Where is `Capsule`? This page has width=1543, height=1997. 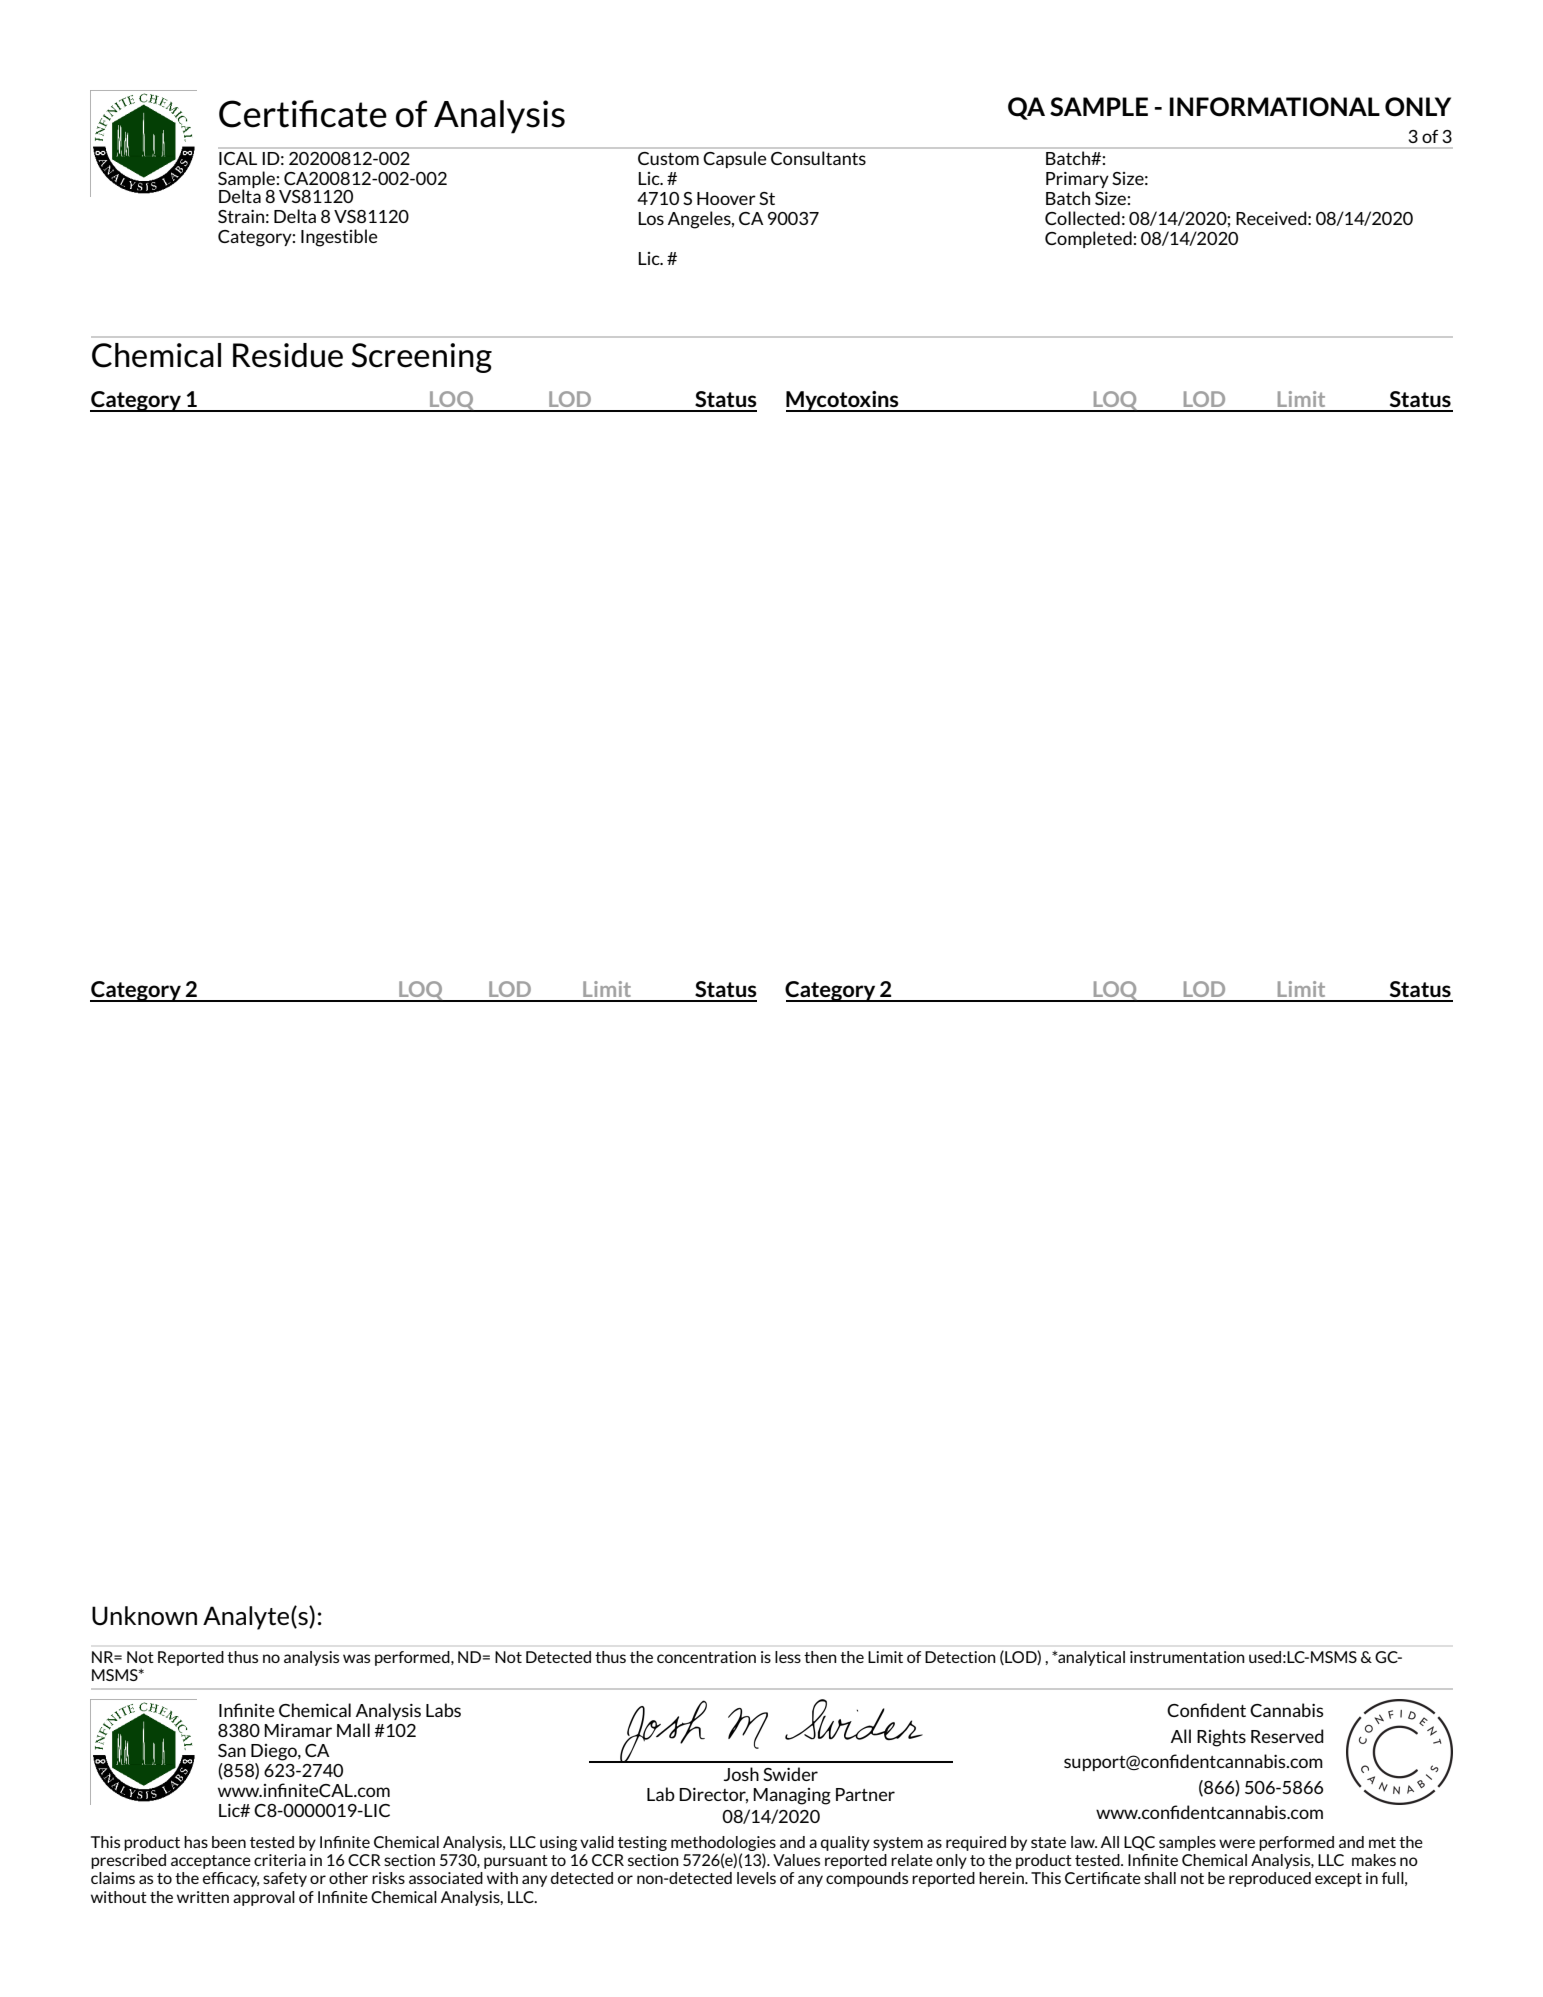 Capsule is located at coordinates (735, 159).
